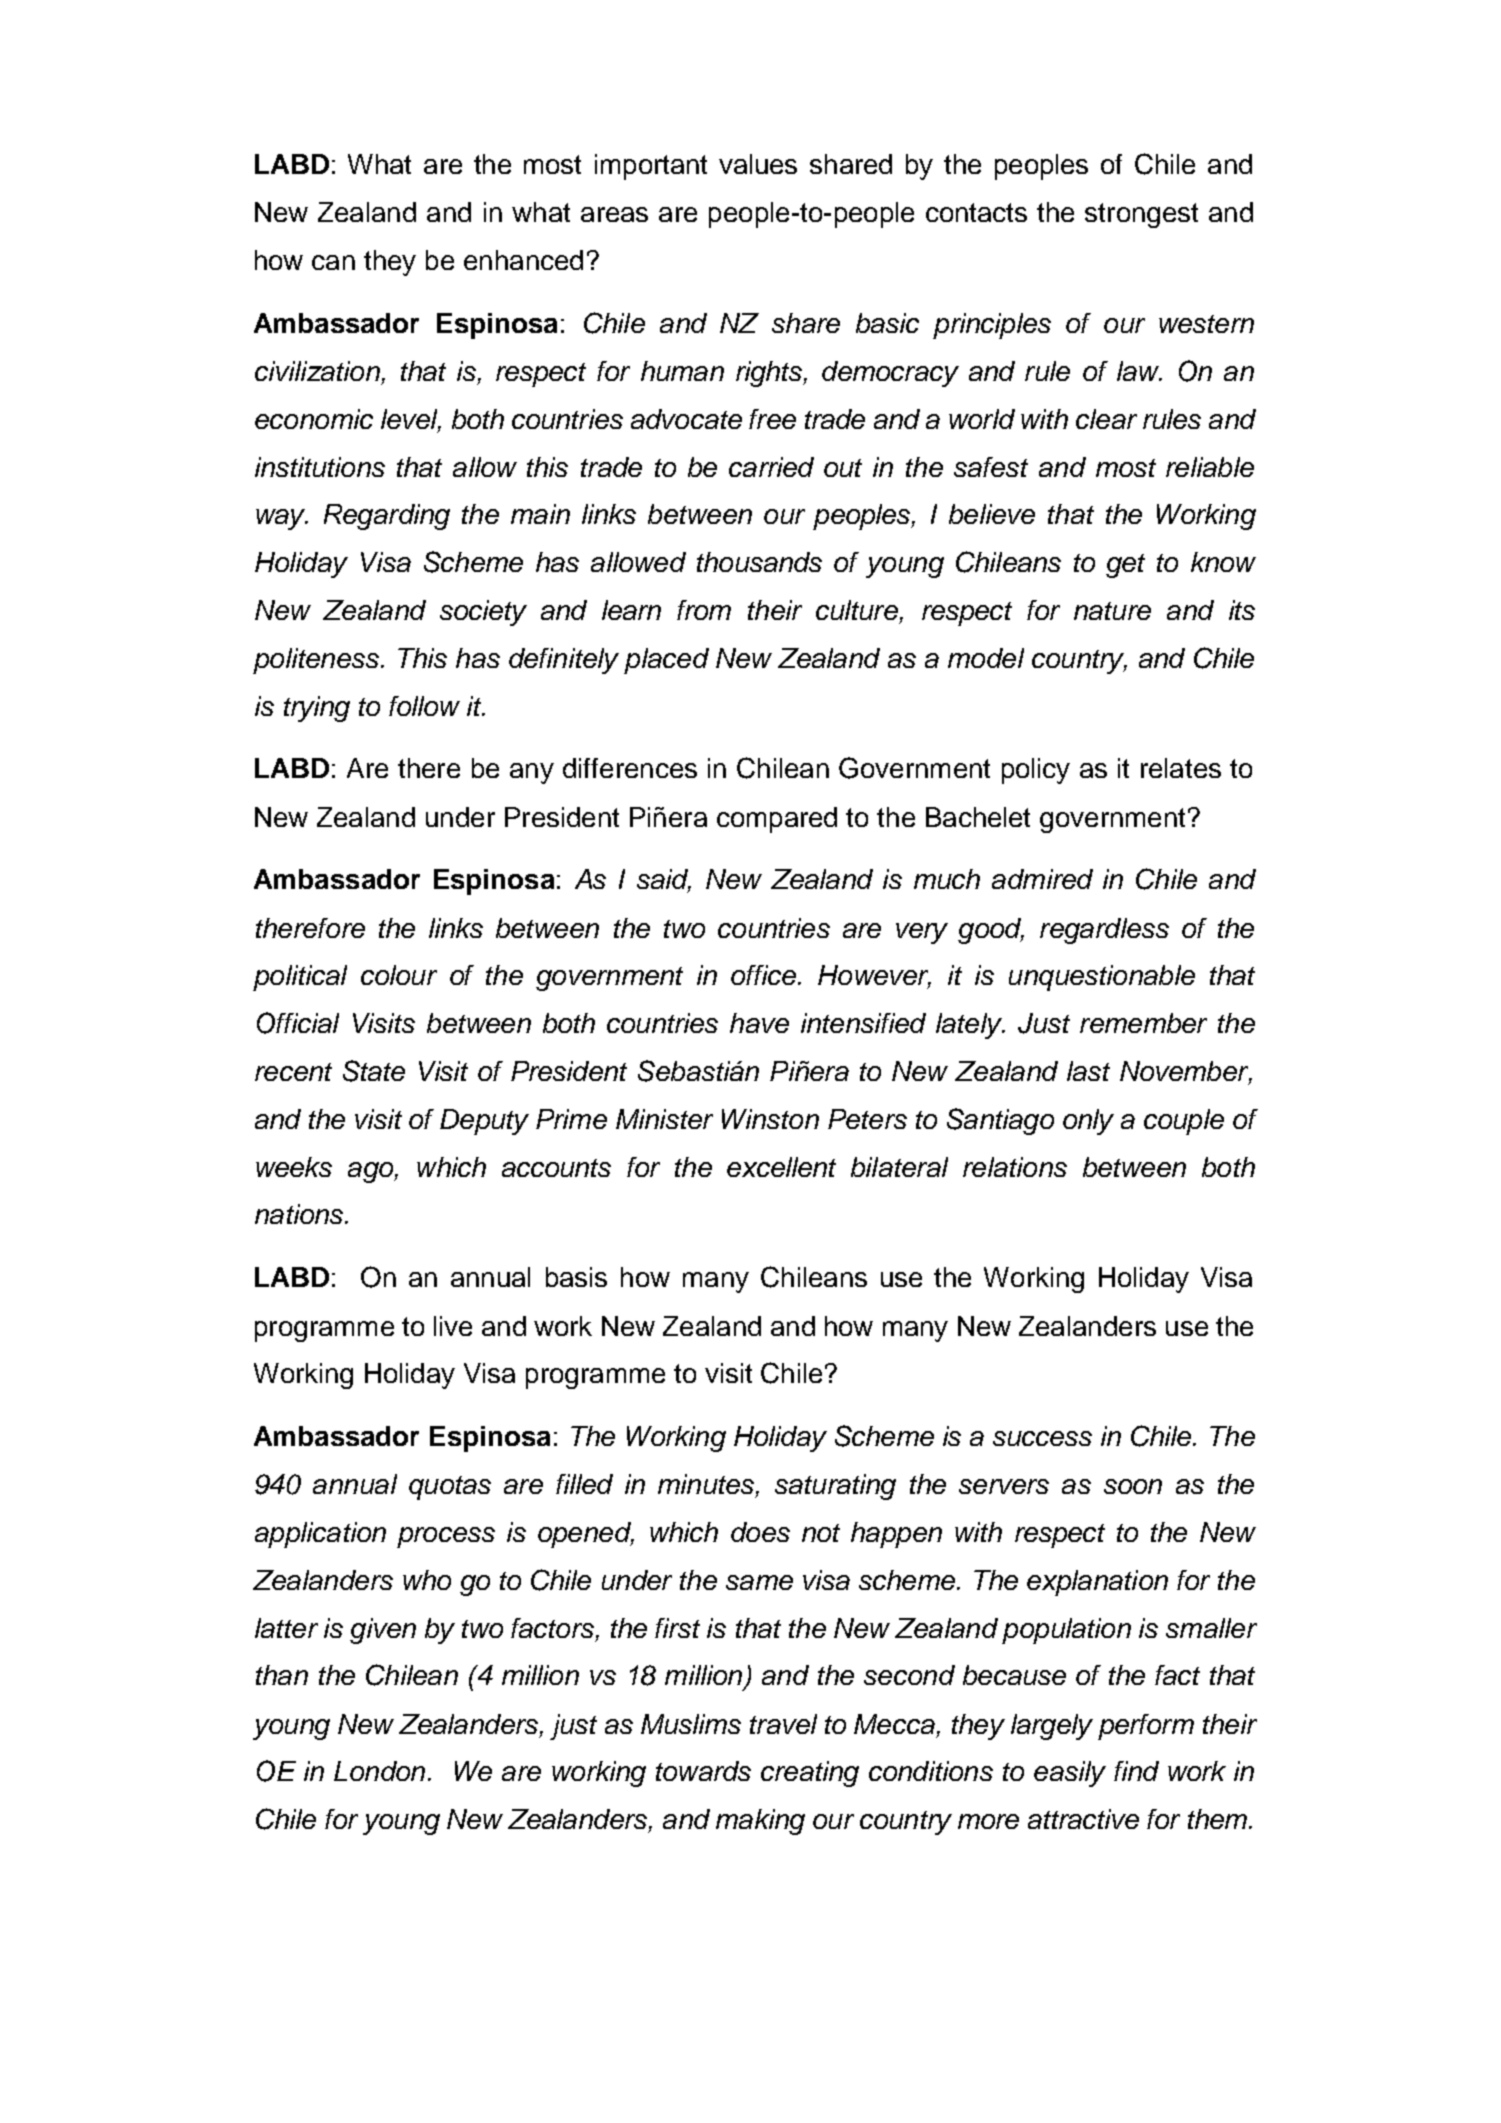 The image size is (1501, 2123). I want to click on strongest, so click(1141, 215).
